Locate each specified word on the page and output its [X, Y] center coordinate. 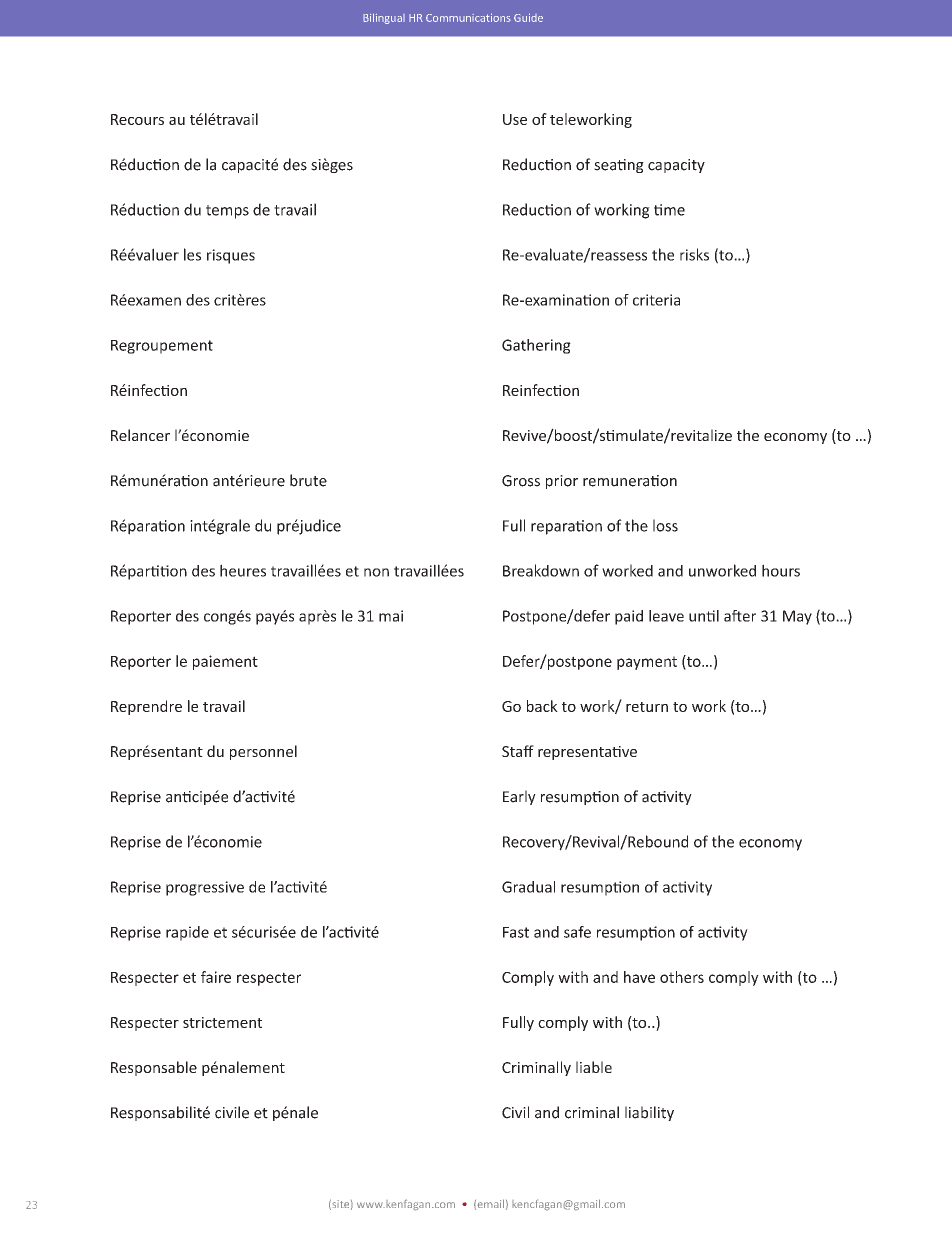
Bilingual [384, 18]
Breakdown [541, 570]
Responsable [154, 1068]
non [376, 572]
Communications [468, 17]
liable [594, 1067]
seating [619, 166]
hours [781, 570]
